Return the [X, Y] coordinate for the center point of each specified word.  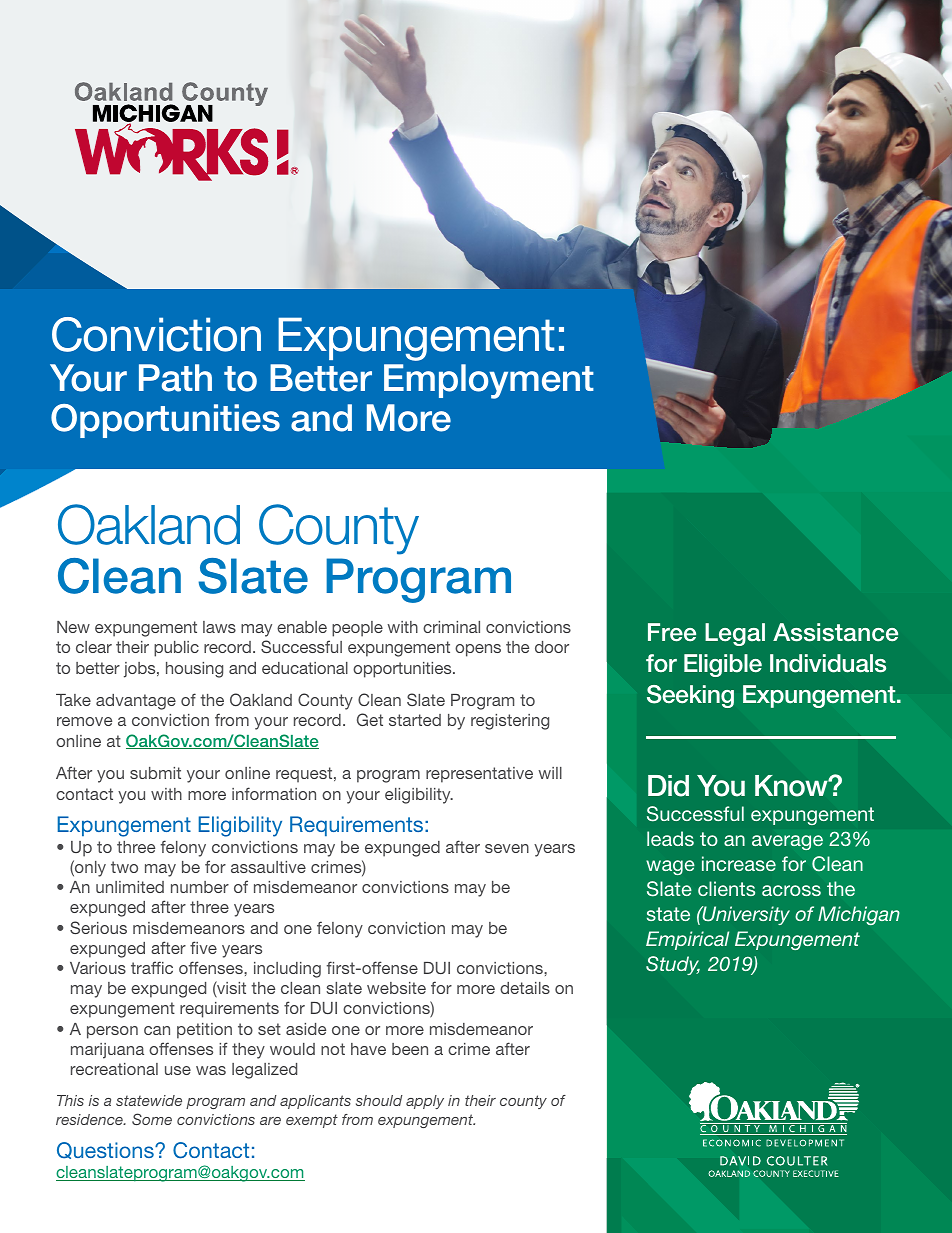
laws [219, 627]
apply [425, 1102]
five [203, 947]
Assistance [835, 632]
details [525, 988]
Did [668, 786]
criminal [451, 627]
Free [672, 632]
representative [479, 775]
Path [175, 378]
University [745, 915]
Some [152, 1119]
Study [673, 965]
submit [155, 773]
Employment [489, 381]
